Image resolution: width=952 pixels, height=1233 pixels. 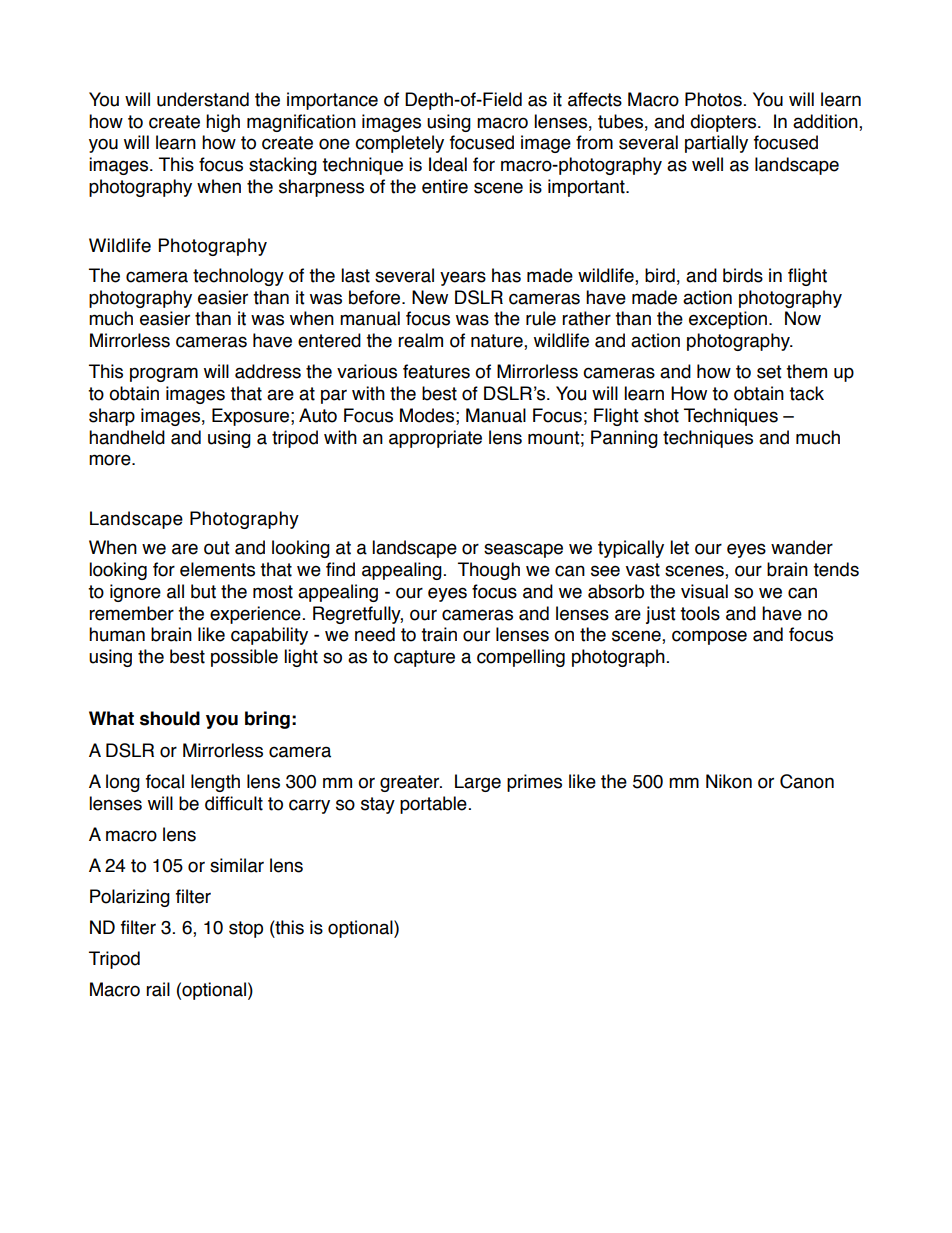 What do you see at coordinates (478, 783) in the screenshot?
I see `Large` at bounding box center [478, 783].
